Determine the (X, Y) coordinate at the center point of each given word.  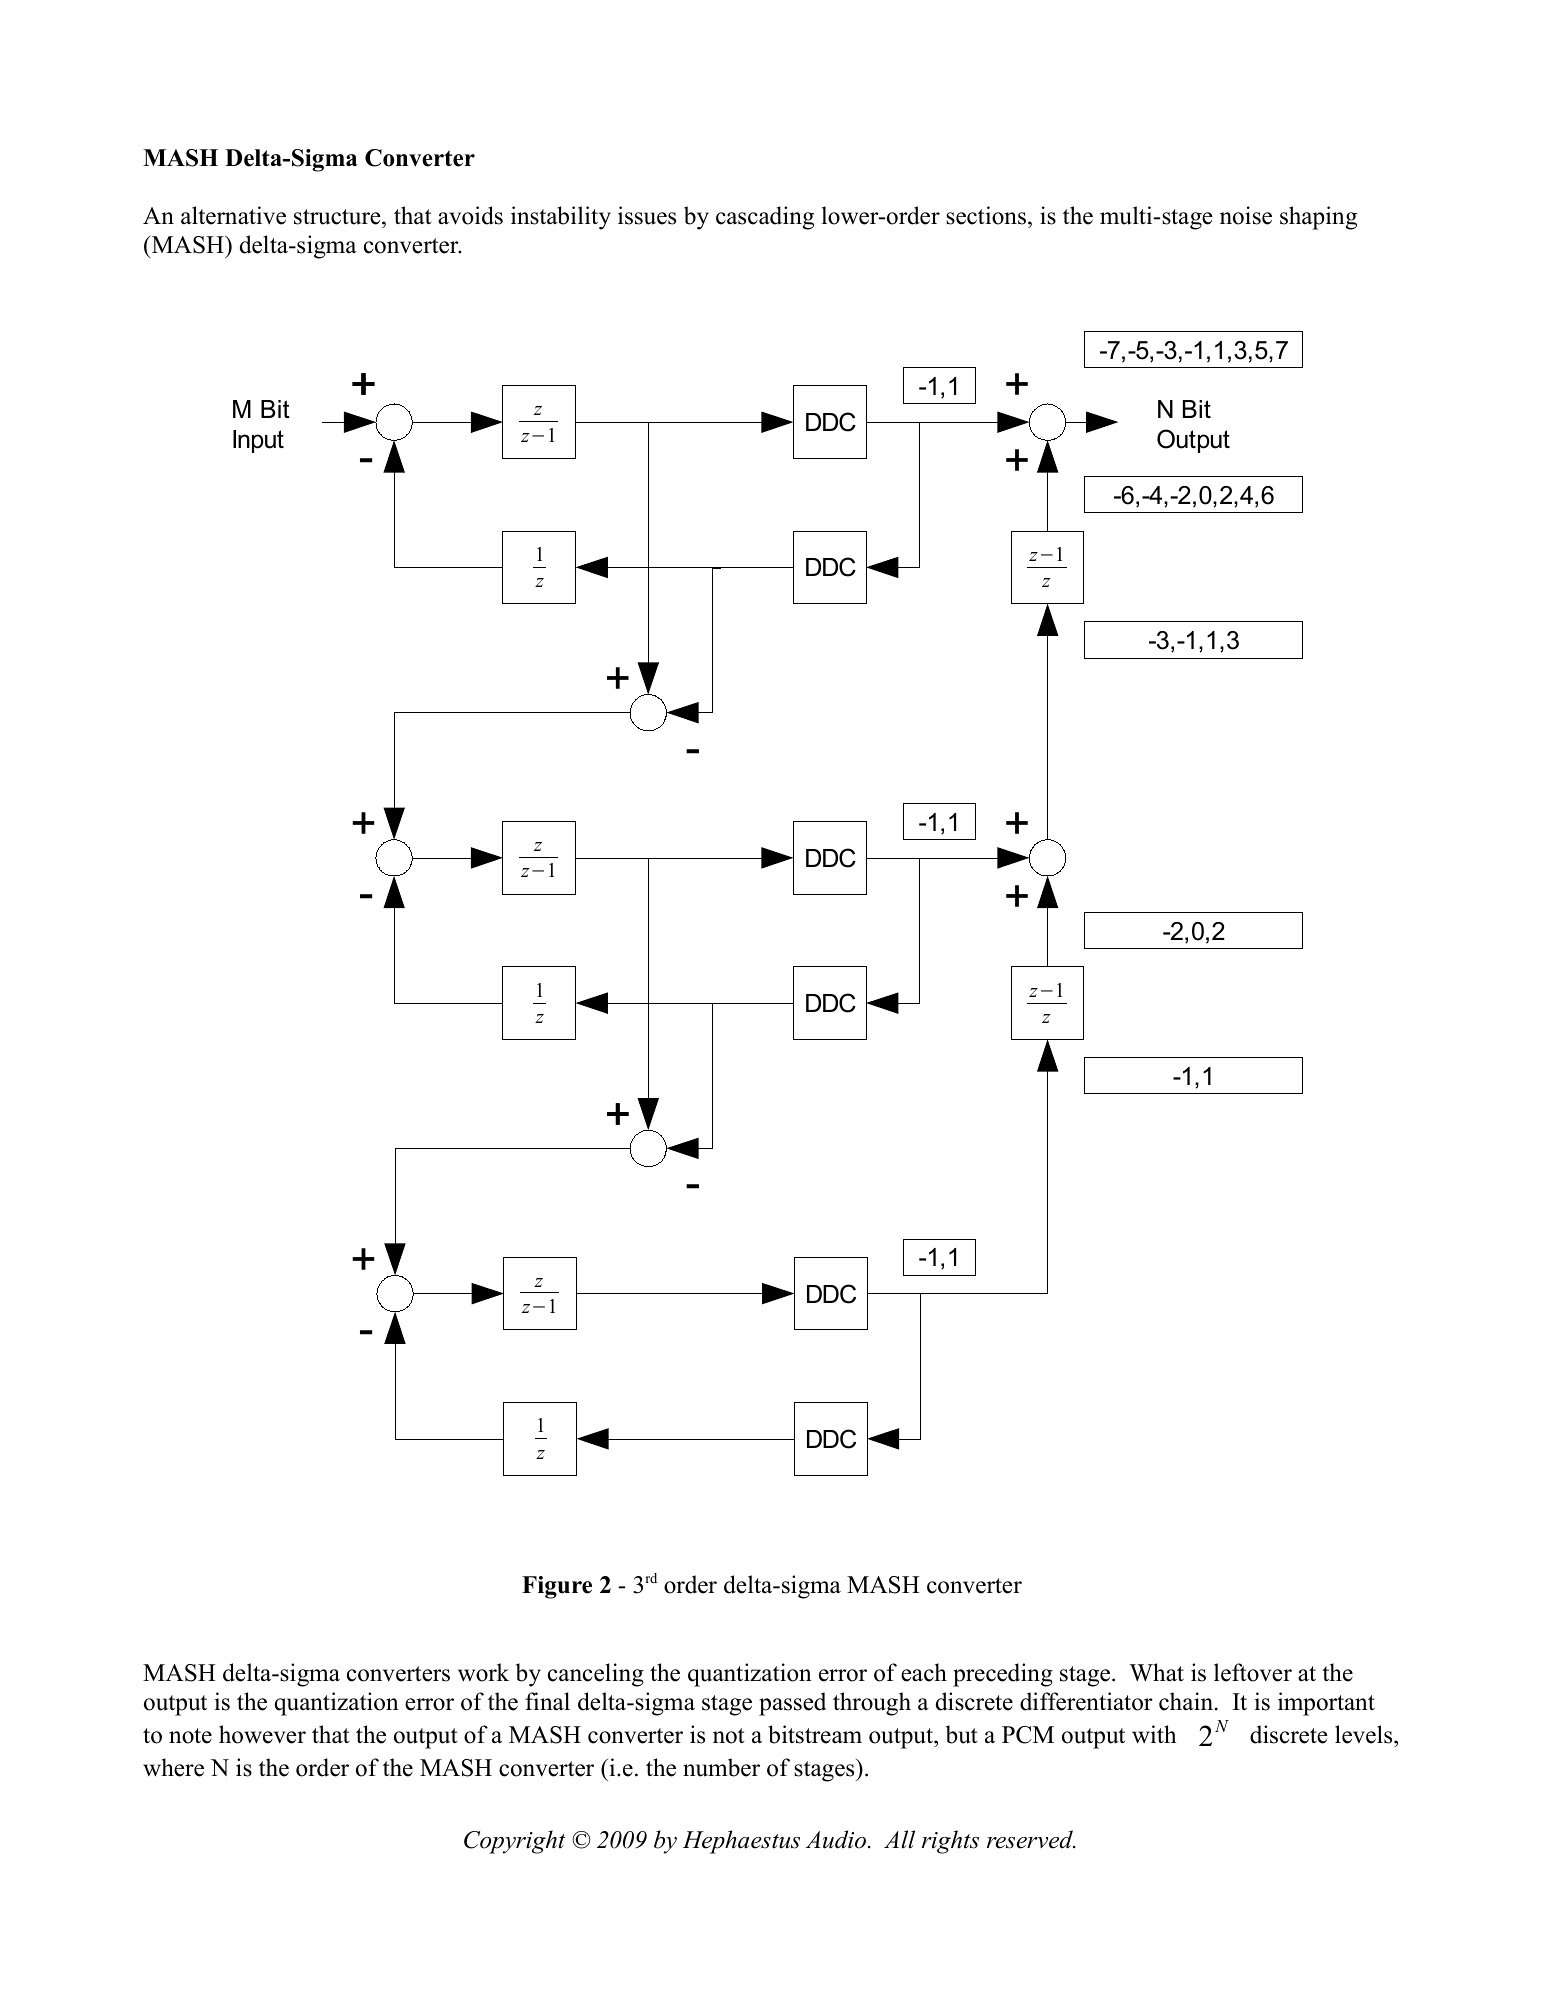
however (262, 1734)
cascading (765, 218)
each (924, 1672)
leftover (1253, 1672)
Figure (557, 1587)
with (1154, 1734)
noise (1246, 215)
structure (338, 218)
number (721, 1767)
